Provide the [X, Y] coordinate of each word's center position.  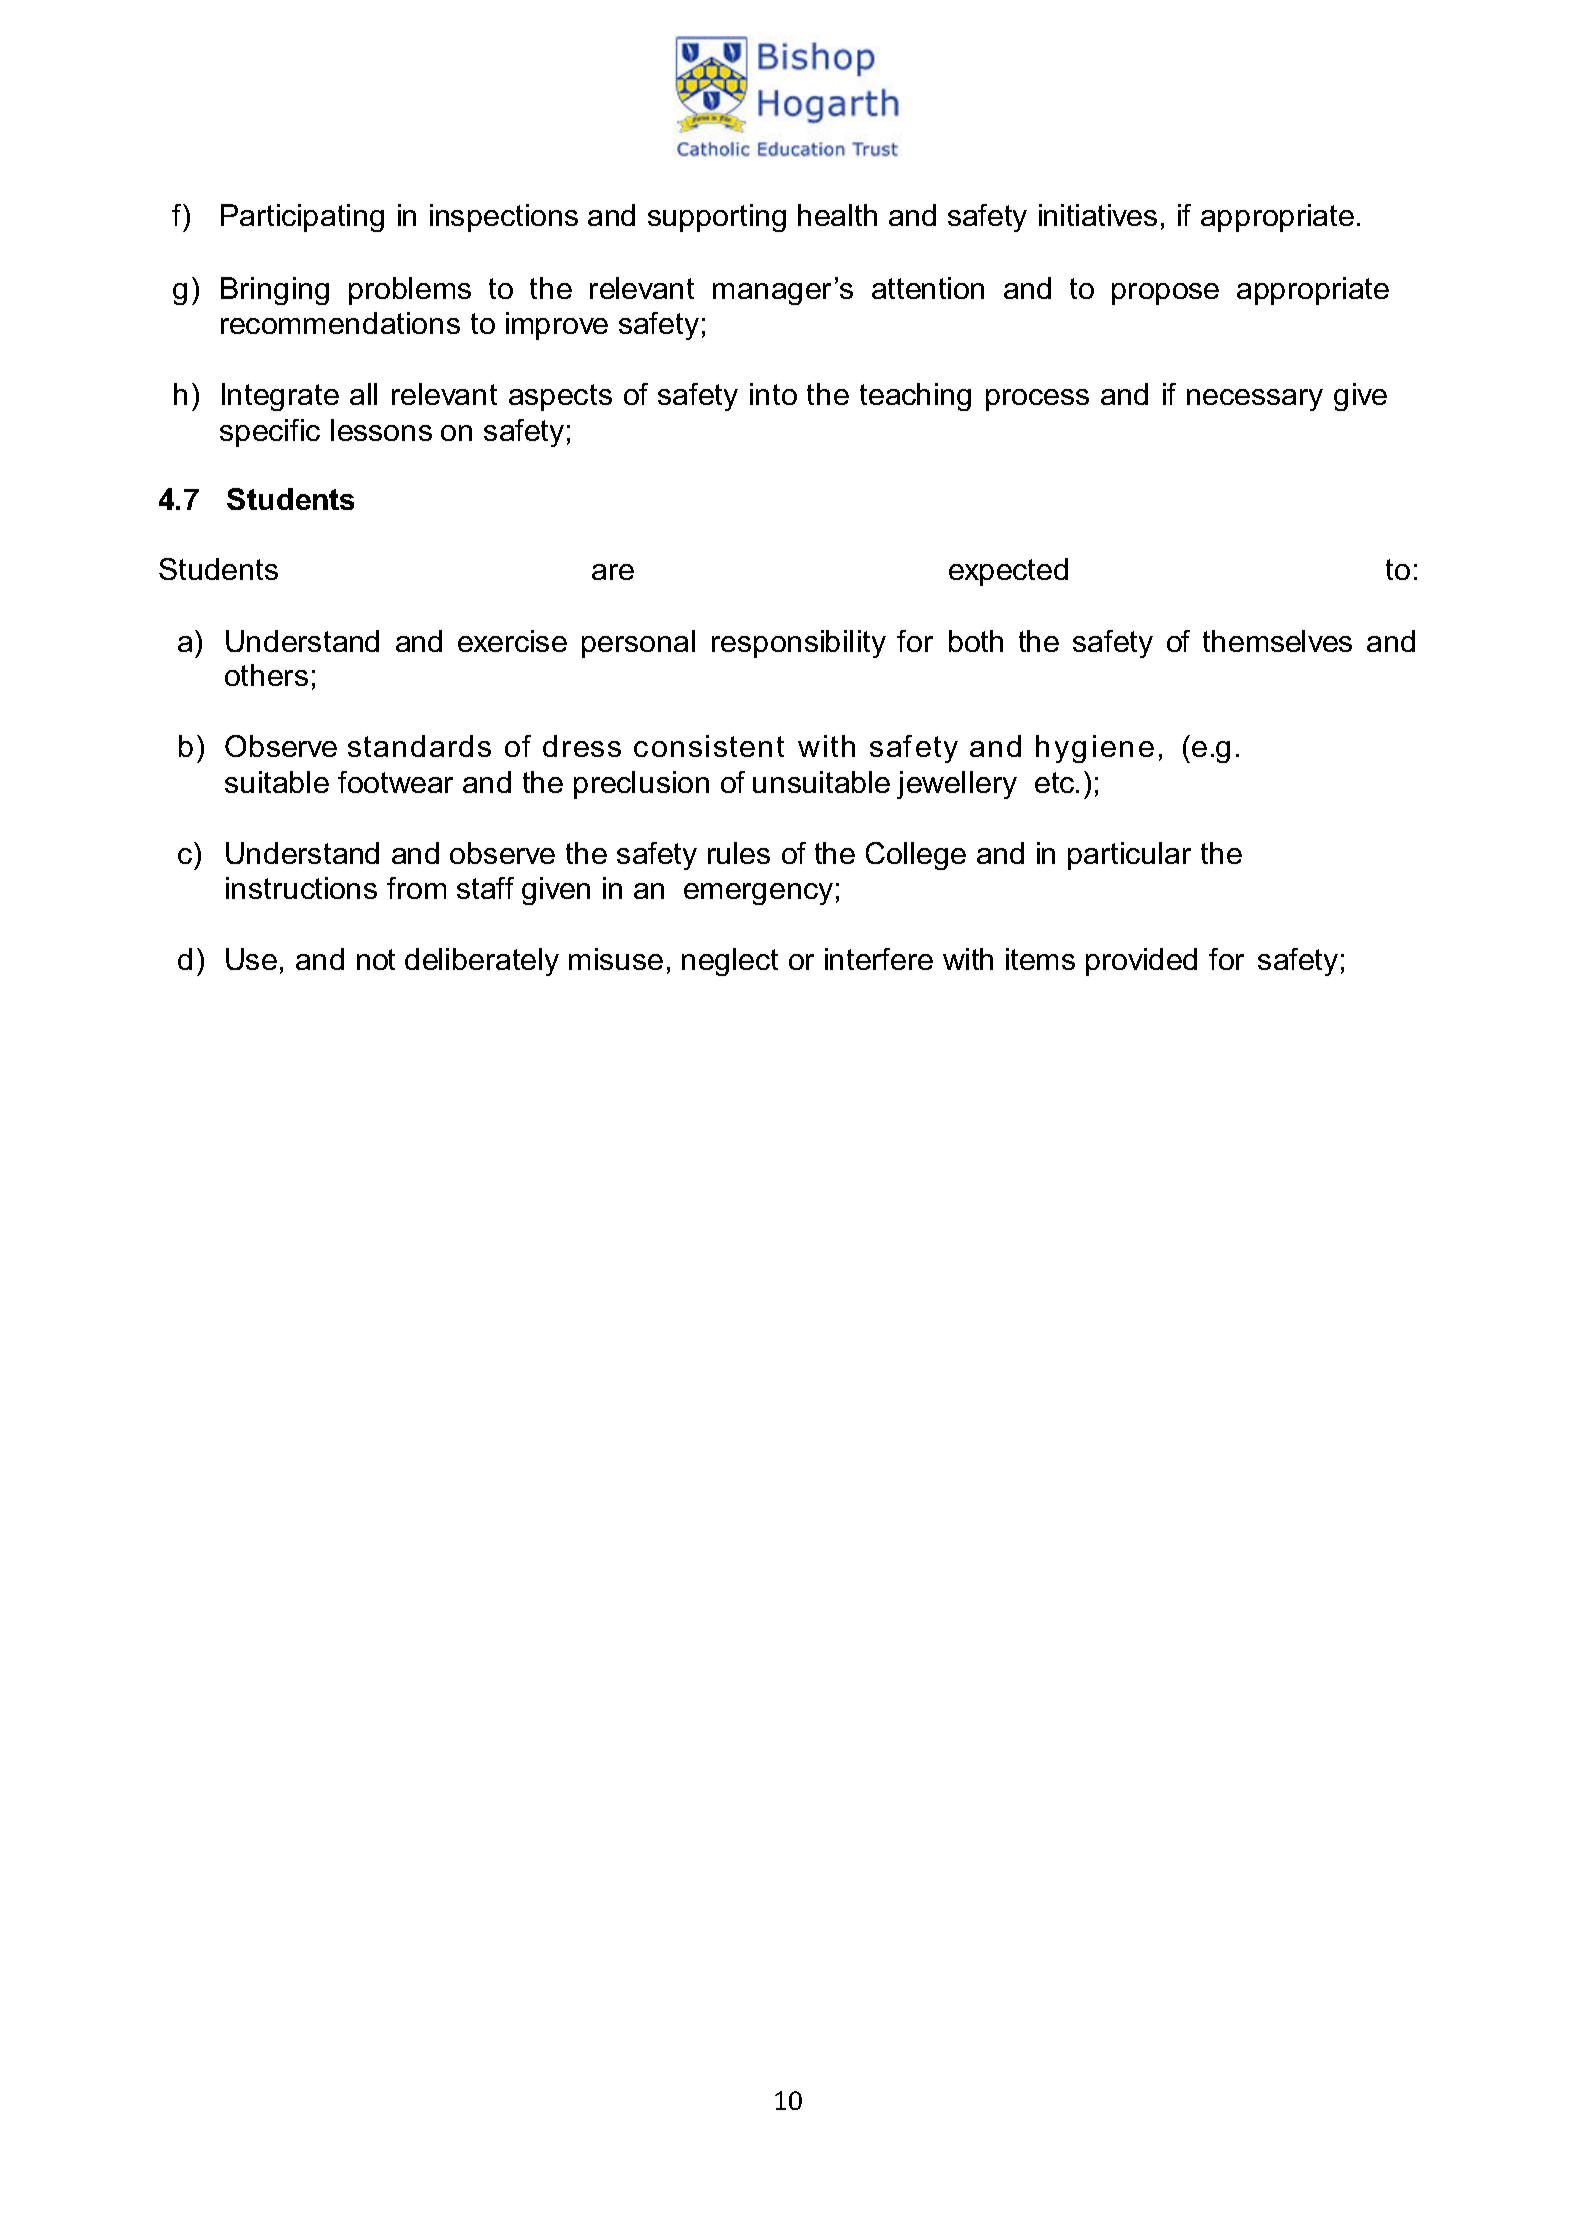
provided [1141, 962]
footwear [395, 782]
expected [1008, 572]
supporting [717, 218]
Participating [302, 218]
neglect [730, 962]
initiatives [1098, 215]
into [773, 394]
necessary [1255, 400]
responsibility [799, 644]
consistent [709, 746]
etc [1056, 782]
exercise [512, 641]
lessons [381, 430]
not [376, 959]
